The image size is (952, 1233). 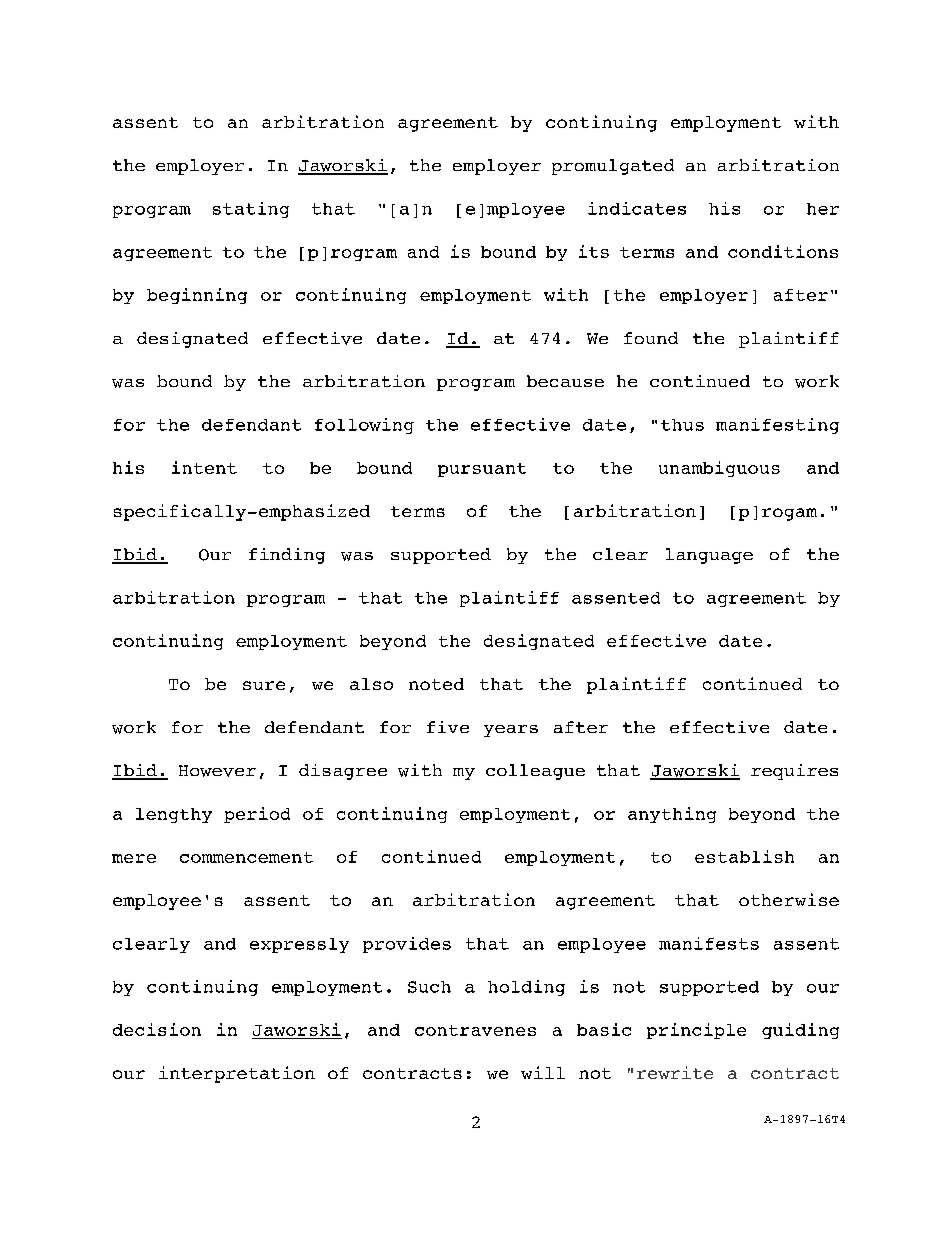 What do you see at coordinates (237, 1074) in the screenshot?
I see `interpretation` at bounding box center [237, 1074].
